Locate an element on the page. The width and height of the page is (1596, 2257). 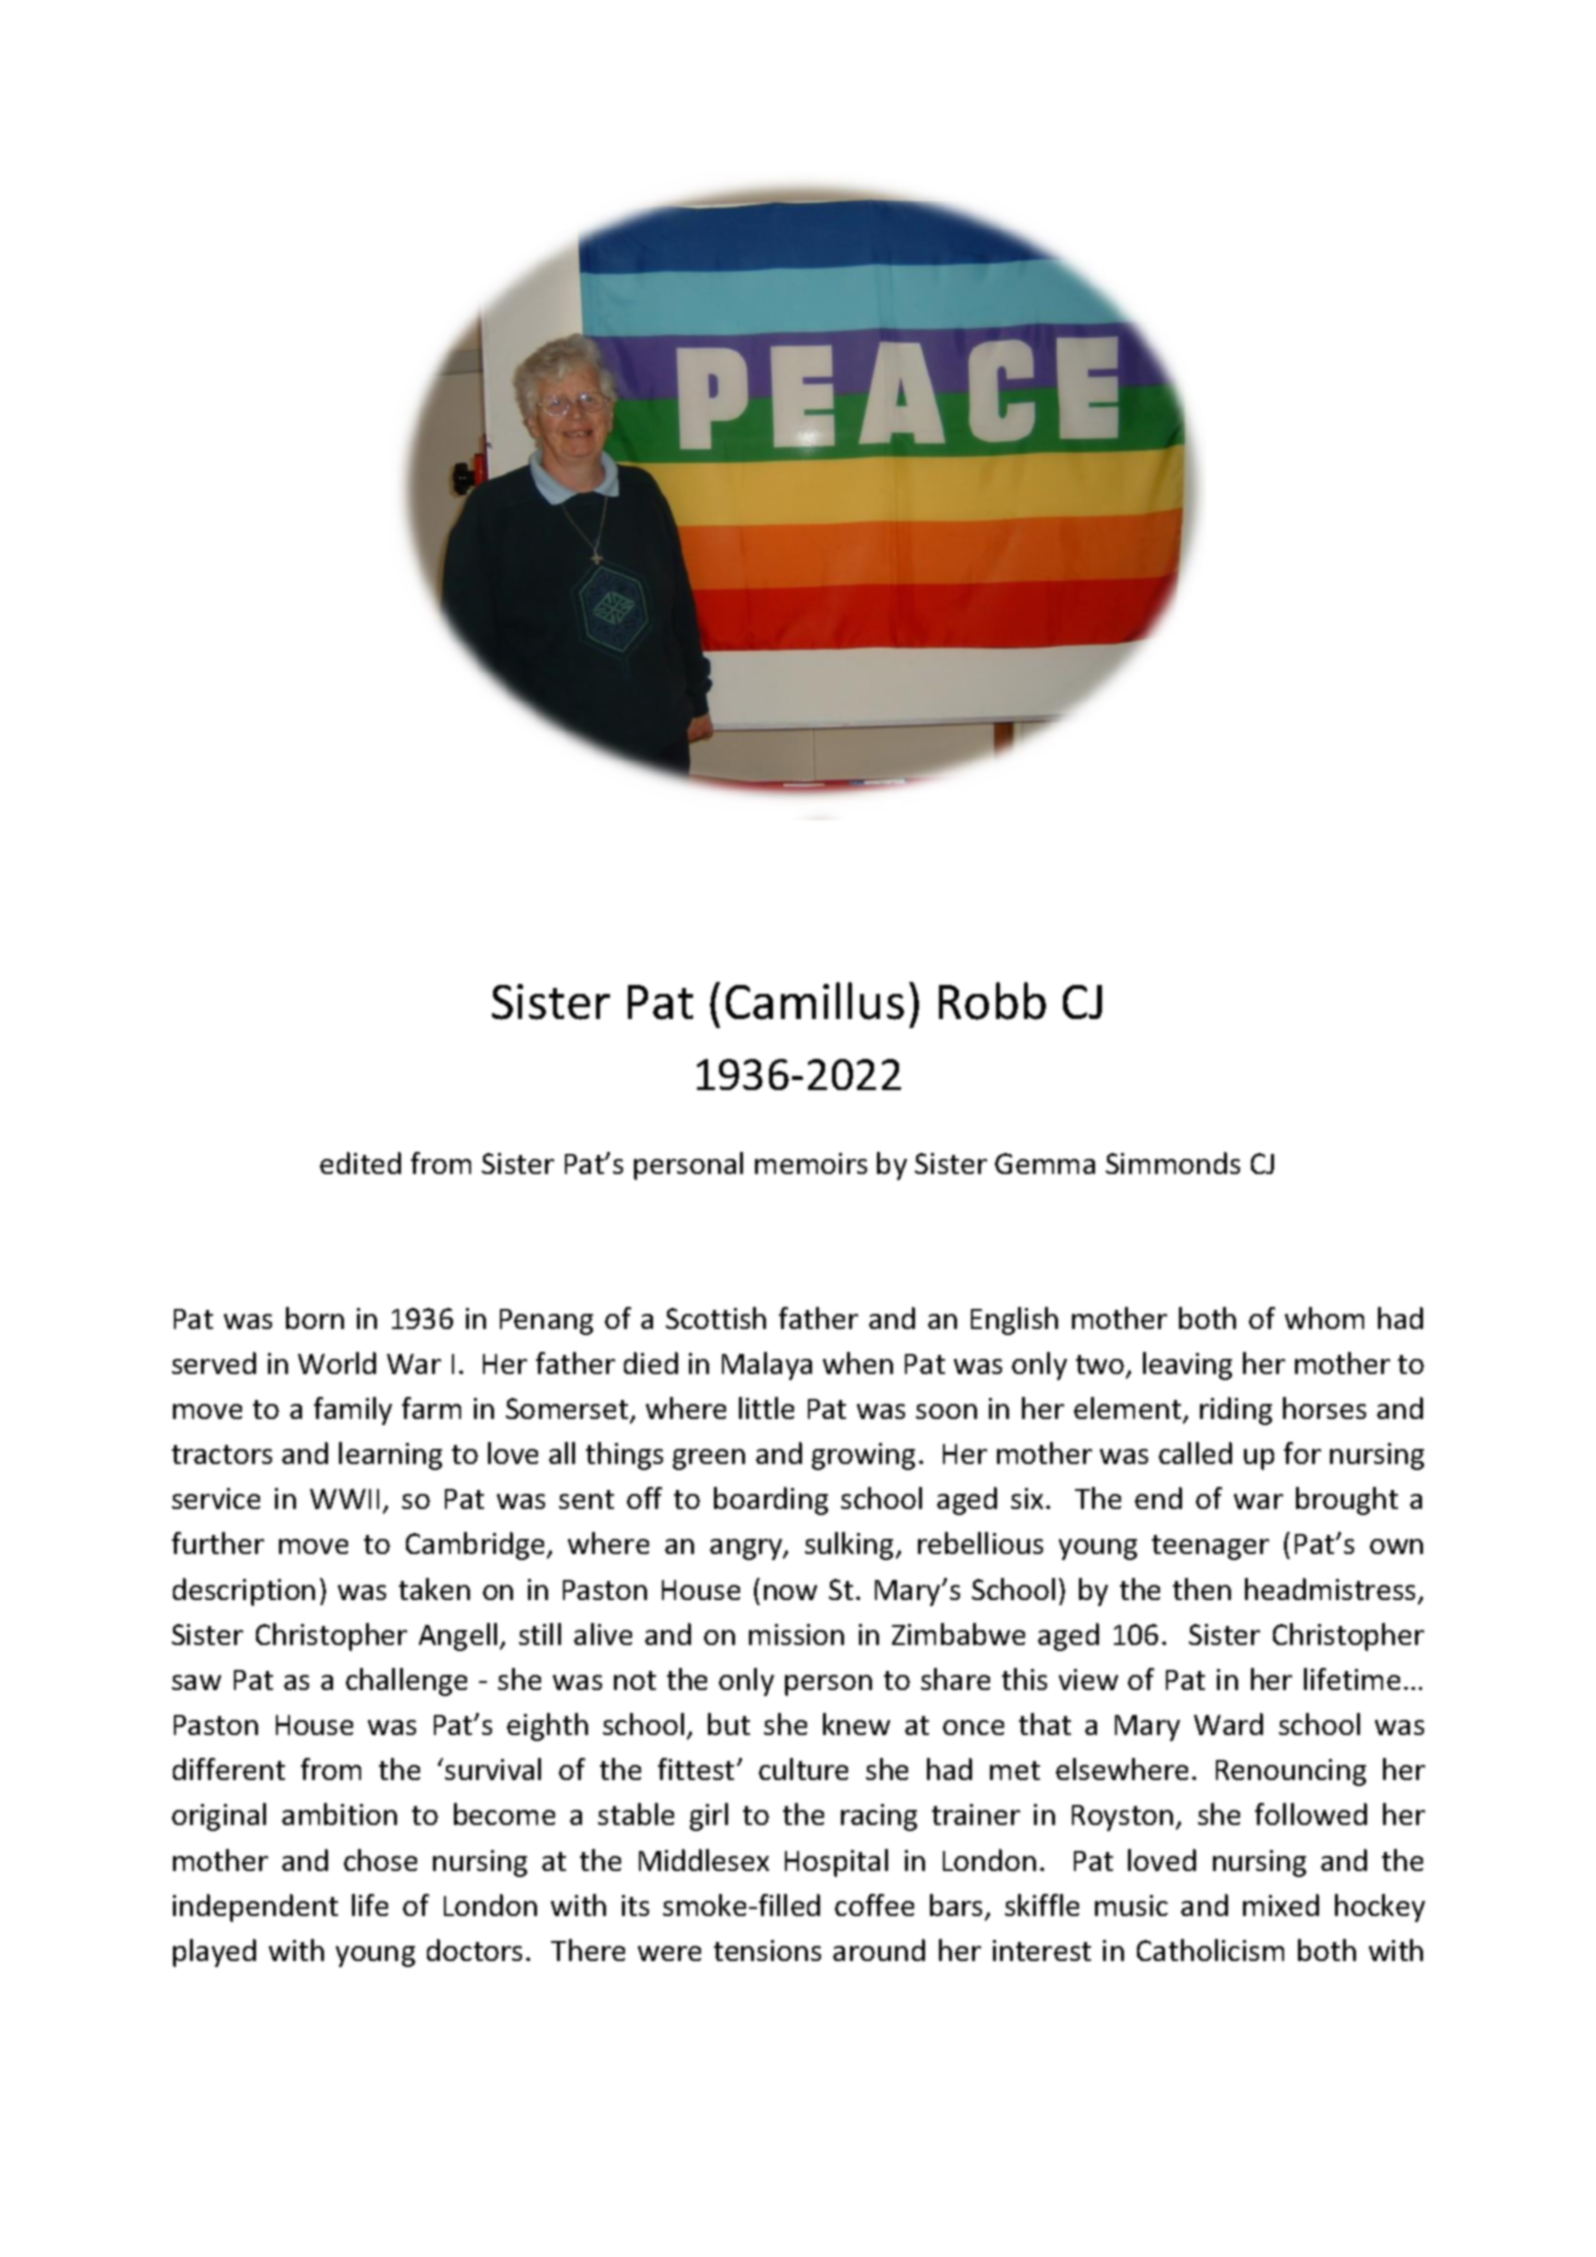
Robb is located at coordinates (992, 1001).
